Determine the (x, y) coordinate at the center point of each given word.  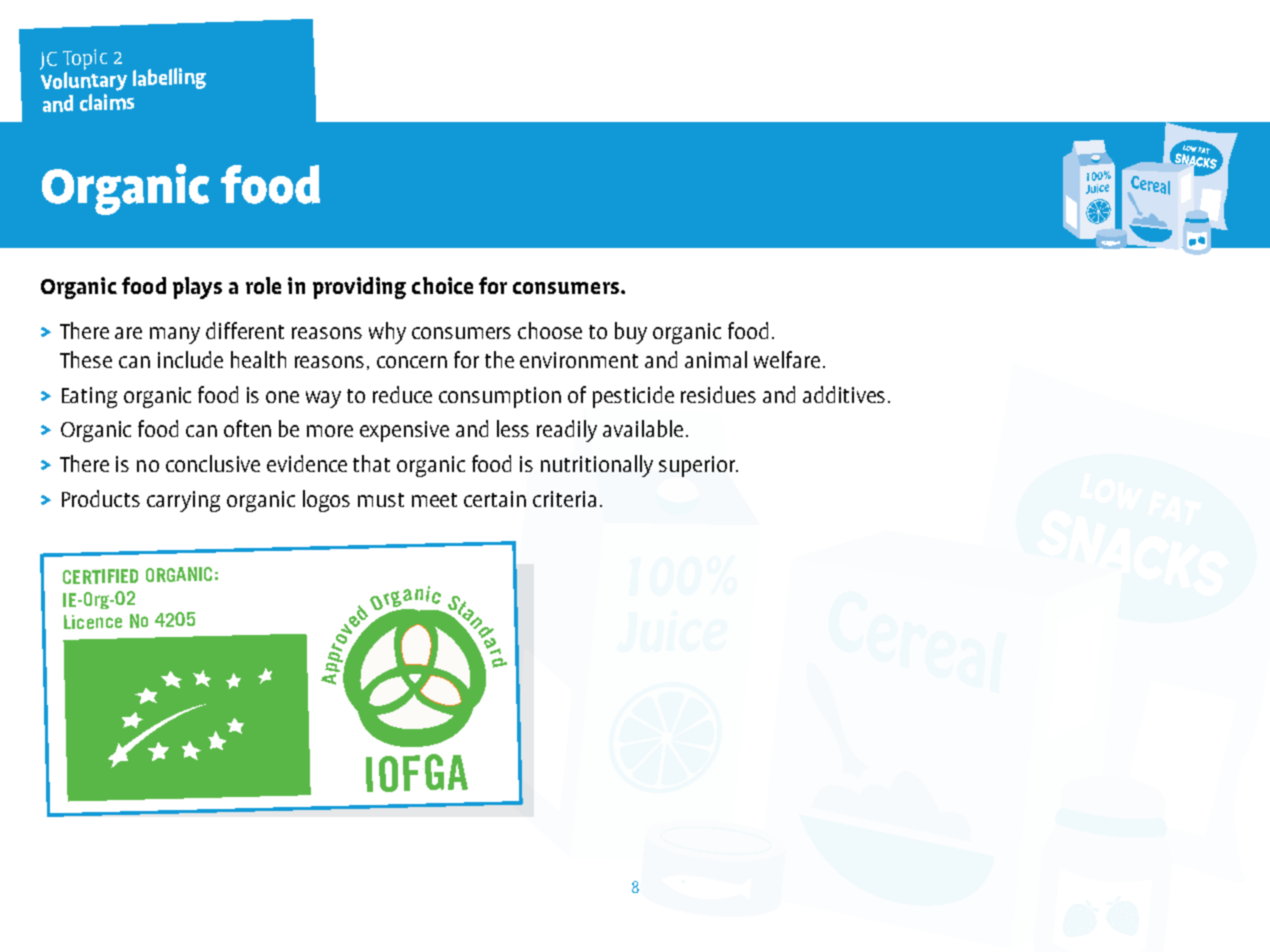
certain (495, 499)
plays (197, 288)
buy (631, 333)
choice (442, 285)
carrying (183, 501)
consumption (500, 397)
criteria (564, 499)
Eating (89, 397)
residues (718, 394)
